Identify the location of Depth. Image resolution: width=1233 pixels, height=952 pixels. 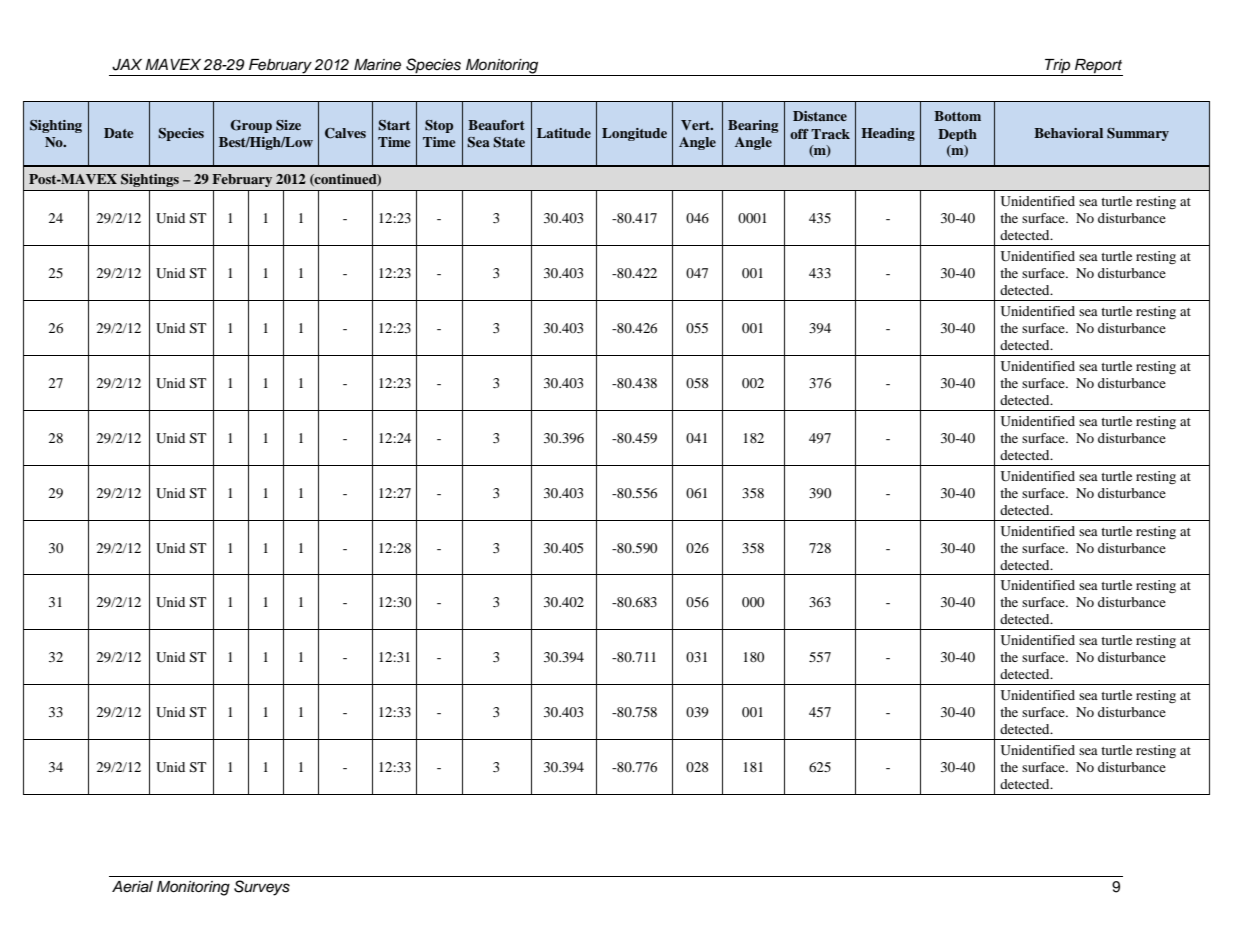
(957, 135).
